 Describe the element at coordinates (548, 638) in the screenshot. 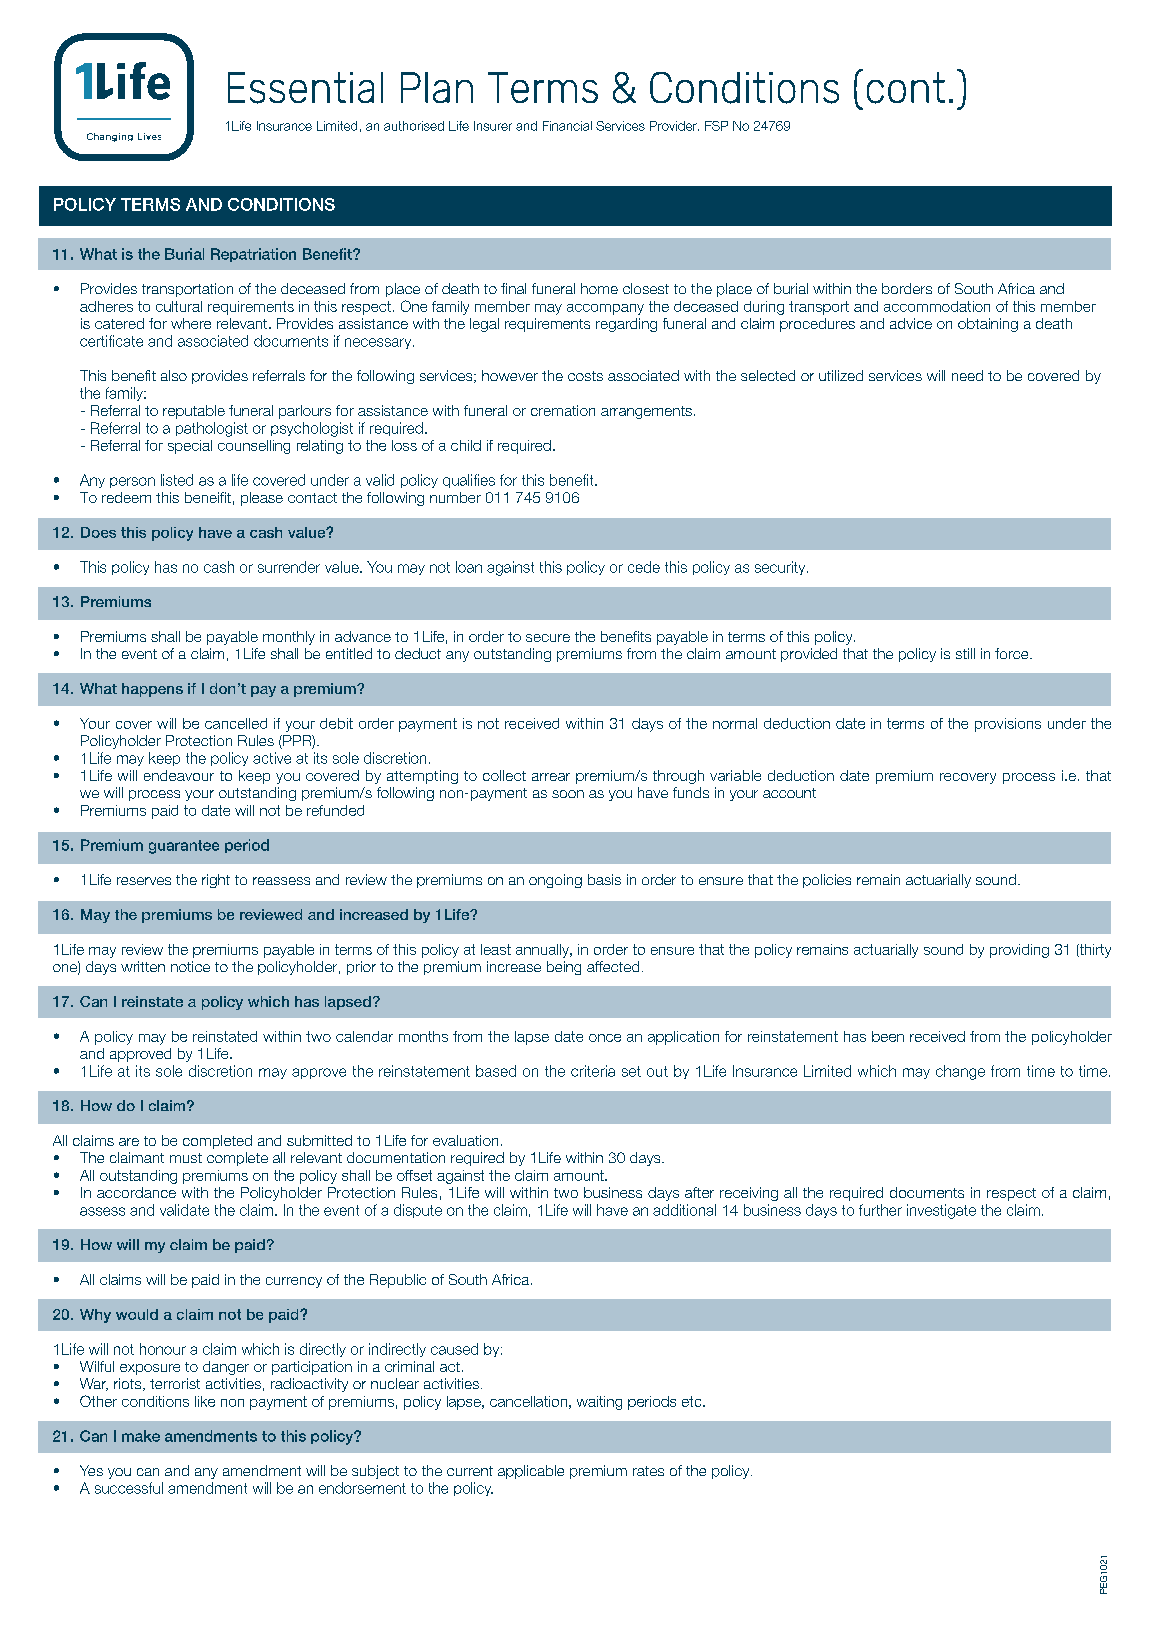

I see `secure` at that location.
